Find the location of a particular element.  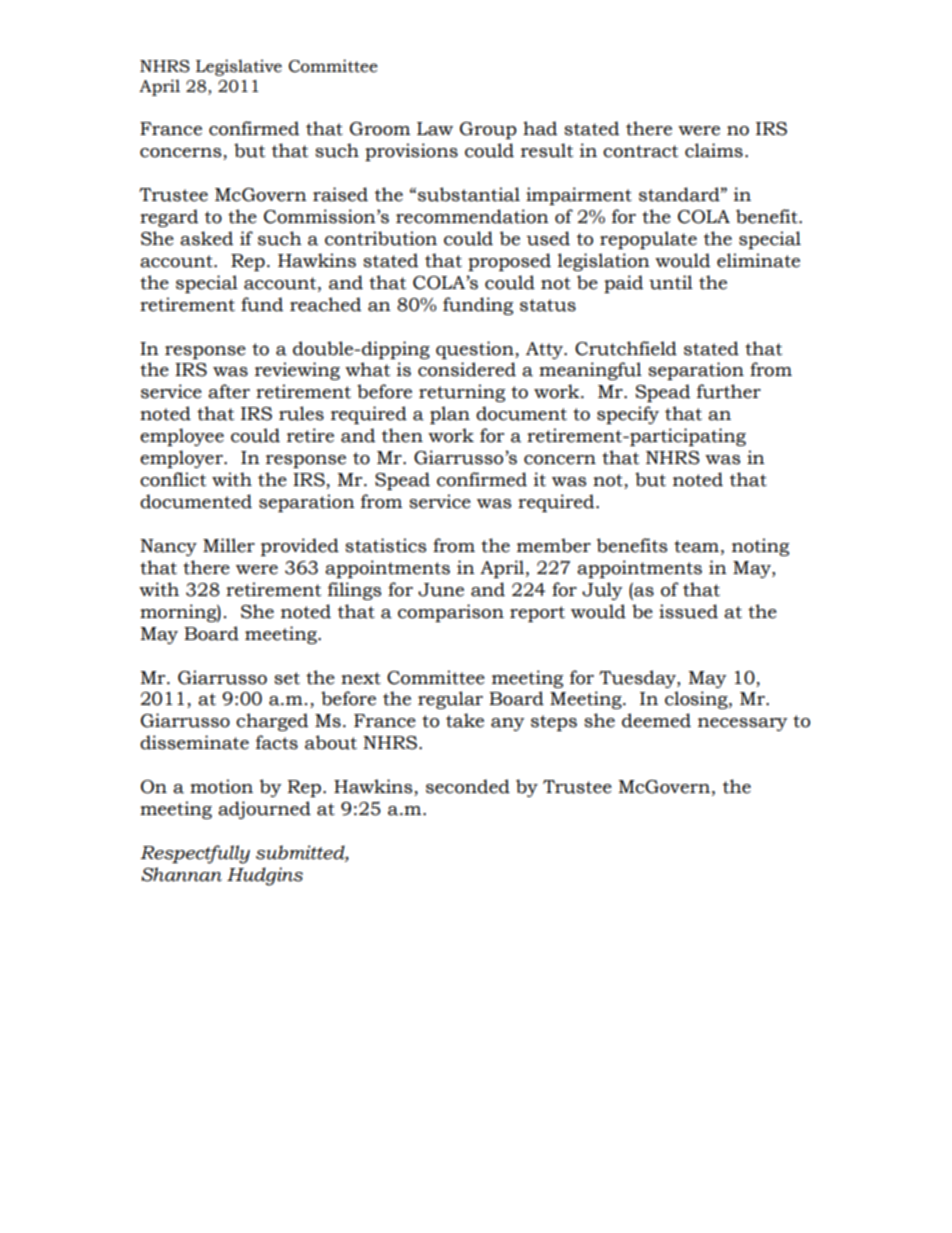

seconded is located at coordinates (468, 786).
